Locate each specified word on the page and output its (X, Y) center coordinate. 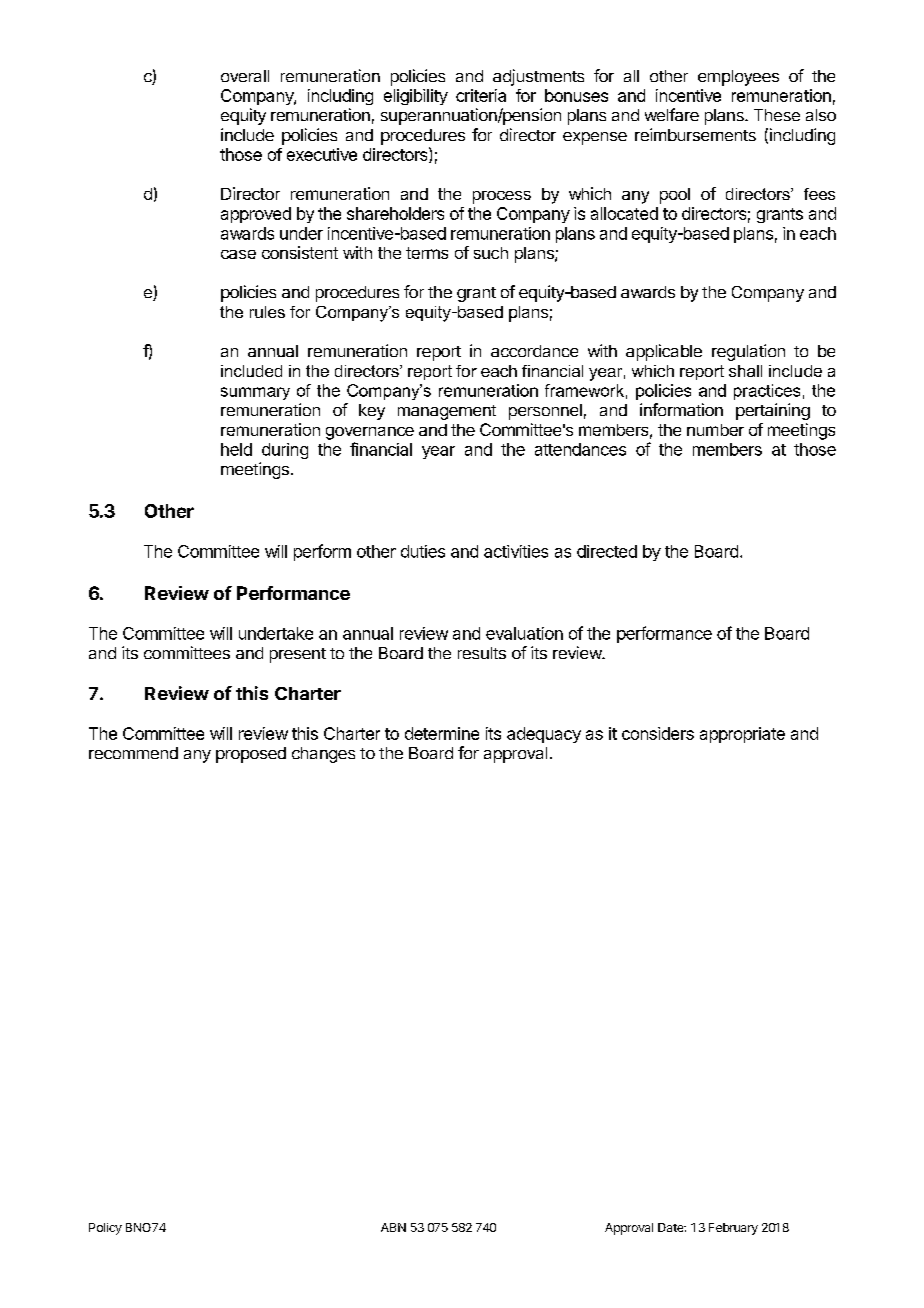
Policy (105, 1229)
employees (738, 78)
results (482, 653)
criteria (481, 95)
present (298, 655)
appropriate (742, 735)
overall (245, 76)
